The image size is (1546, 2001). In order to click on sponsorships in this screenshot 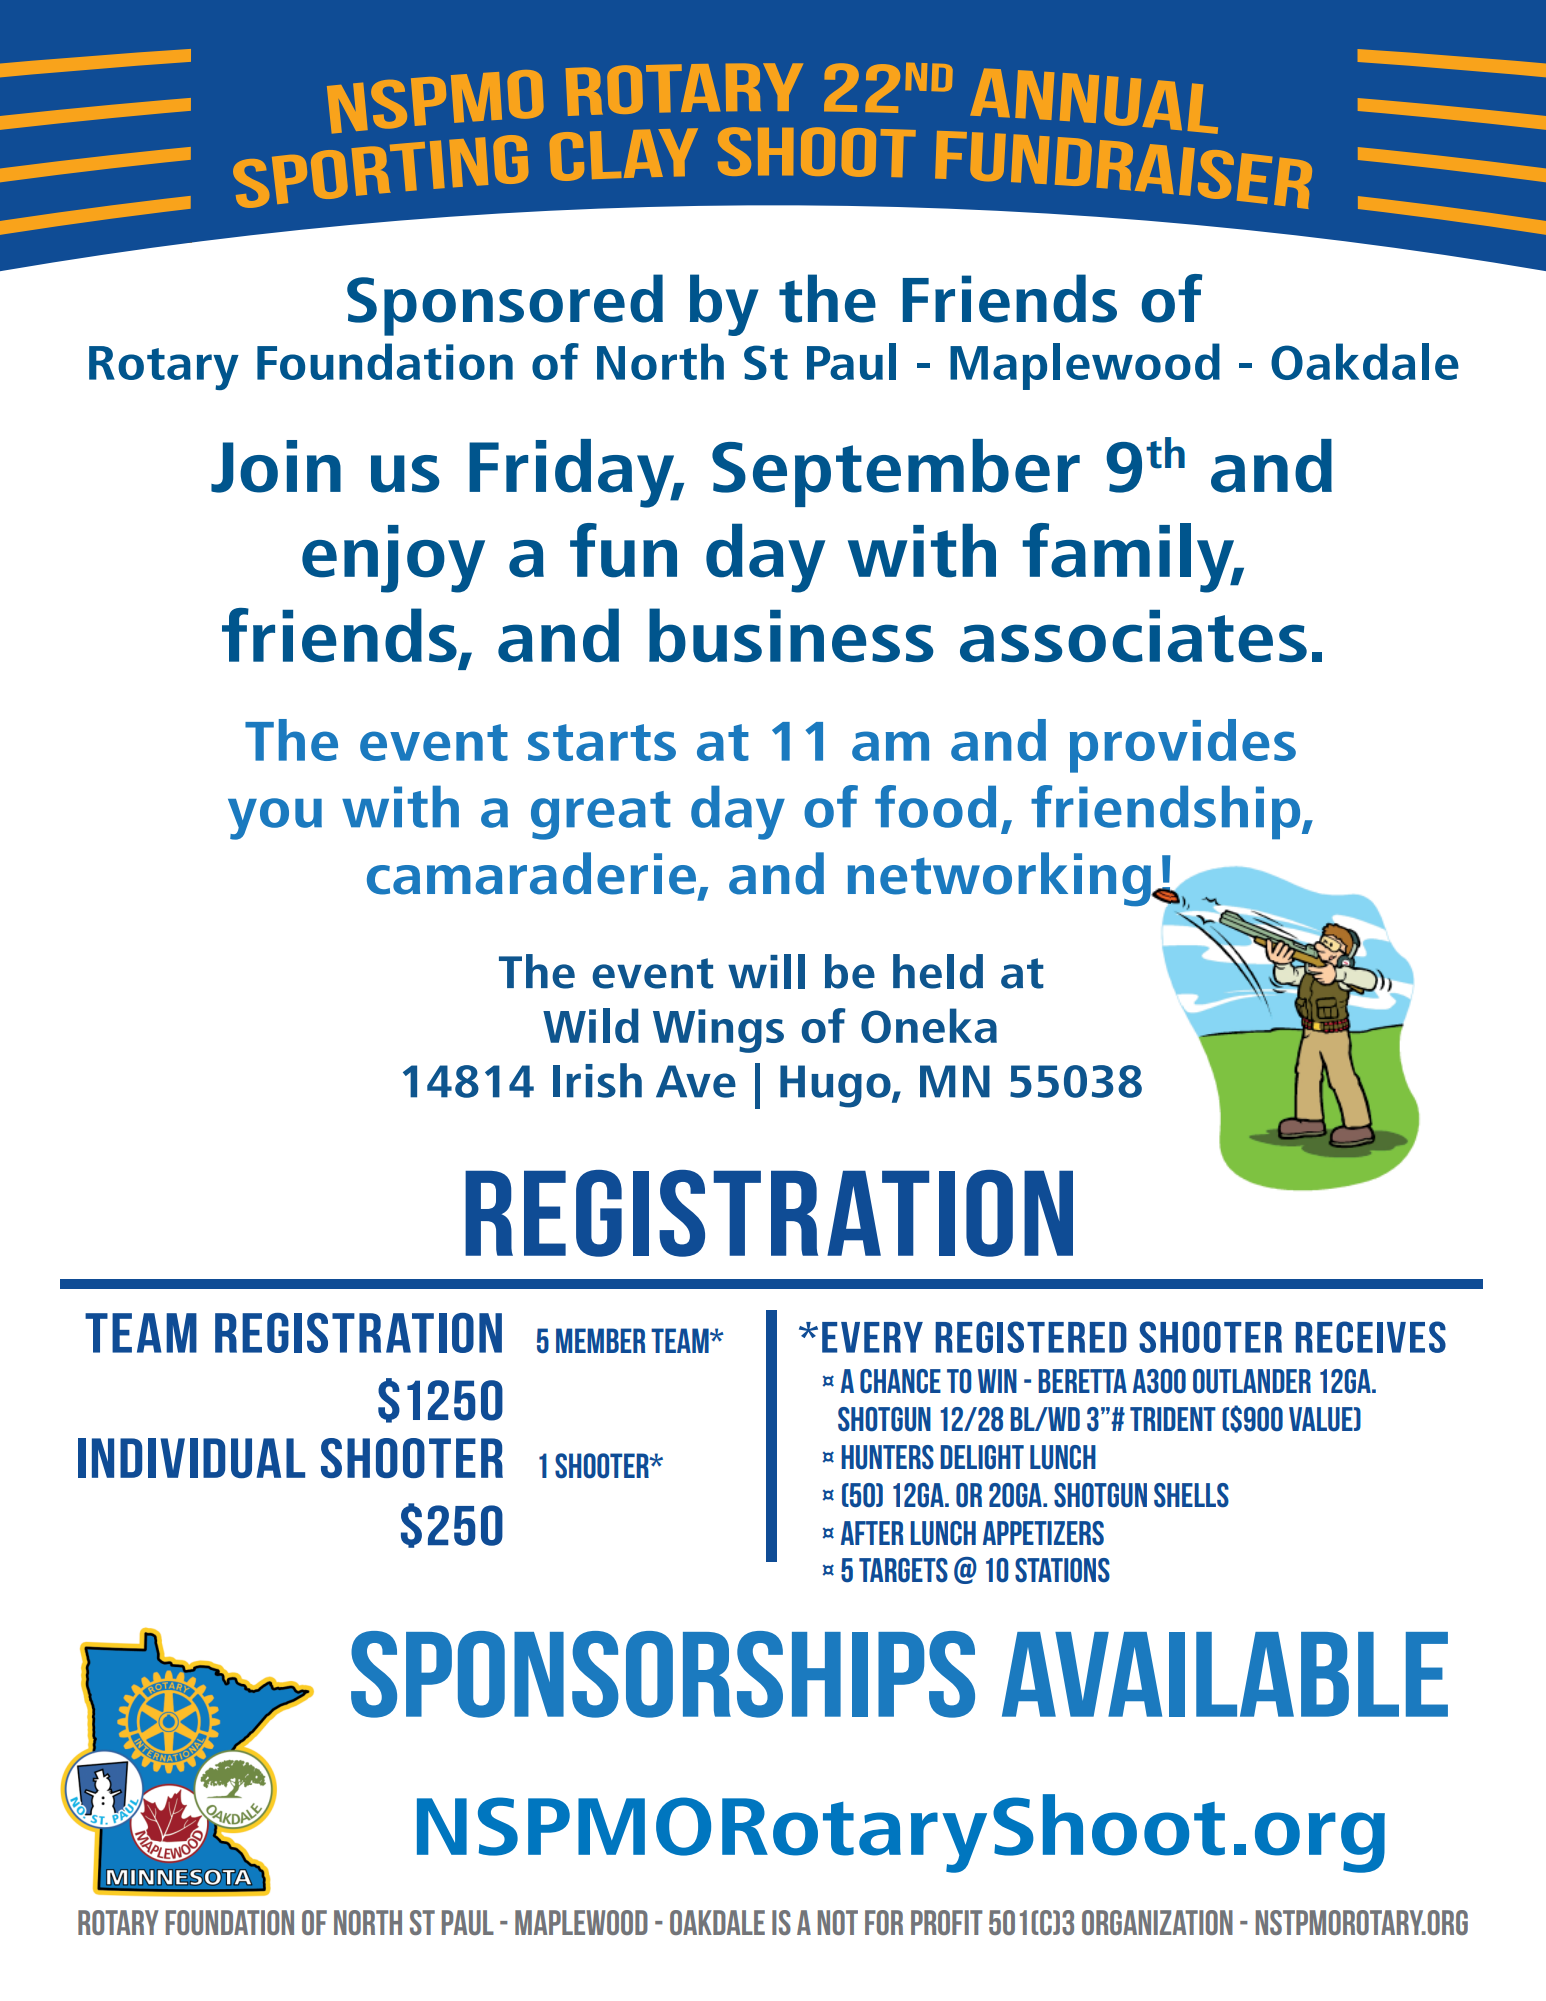, I will do `click(663, 1674)`.
